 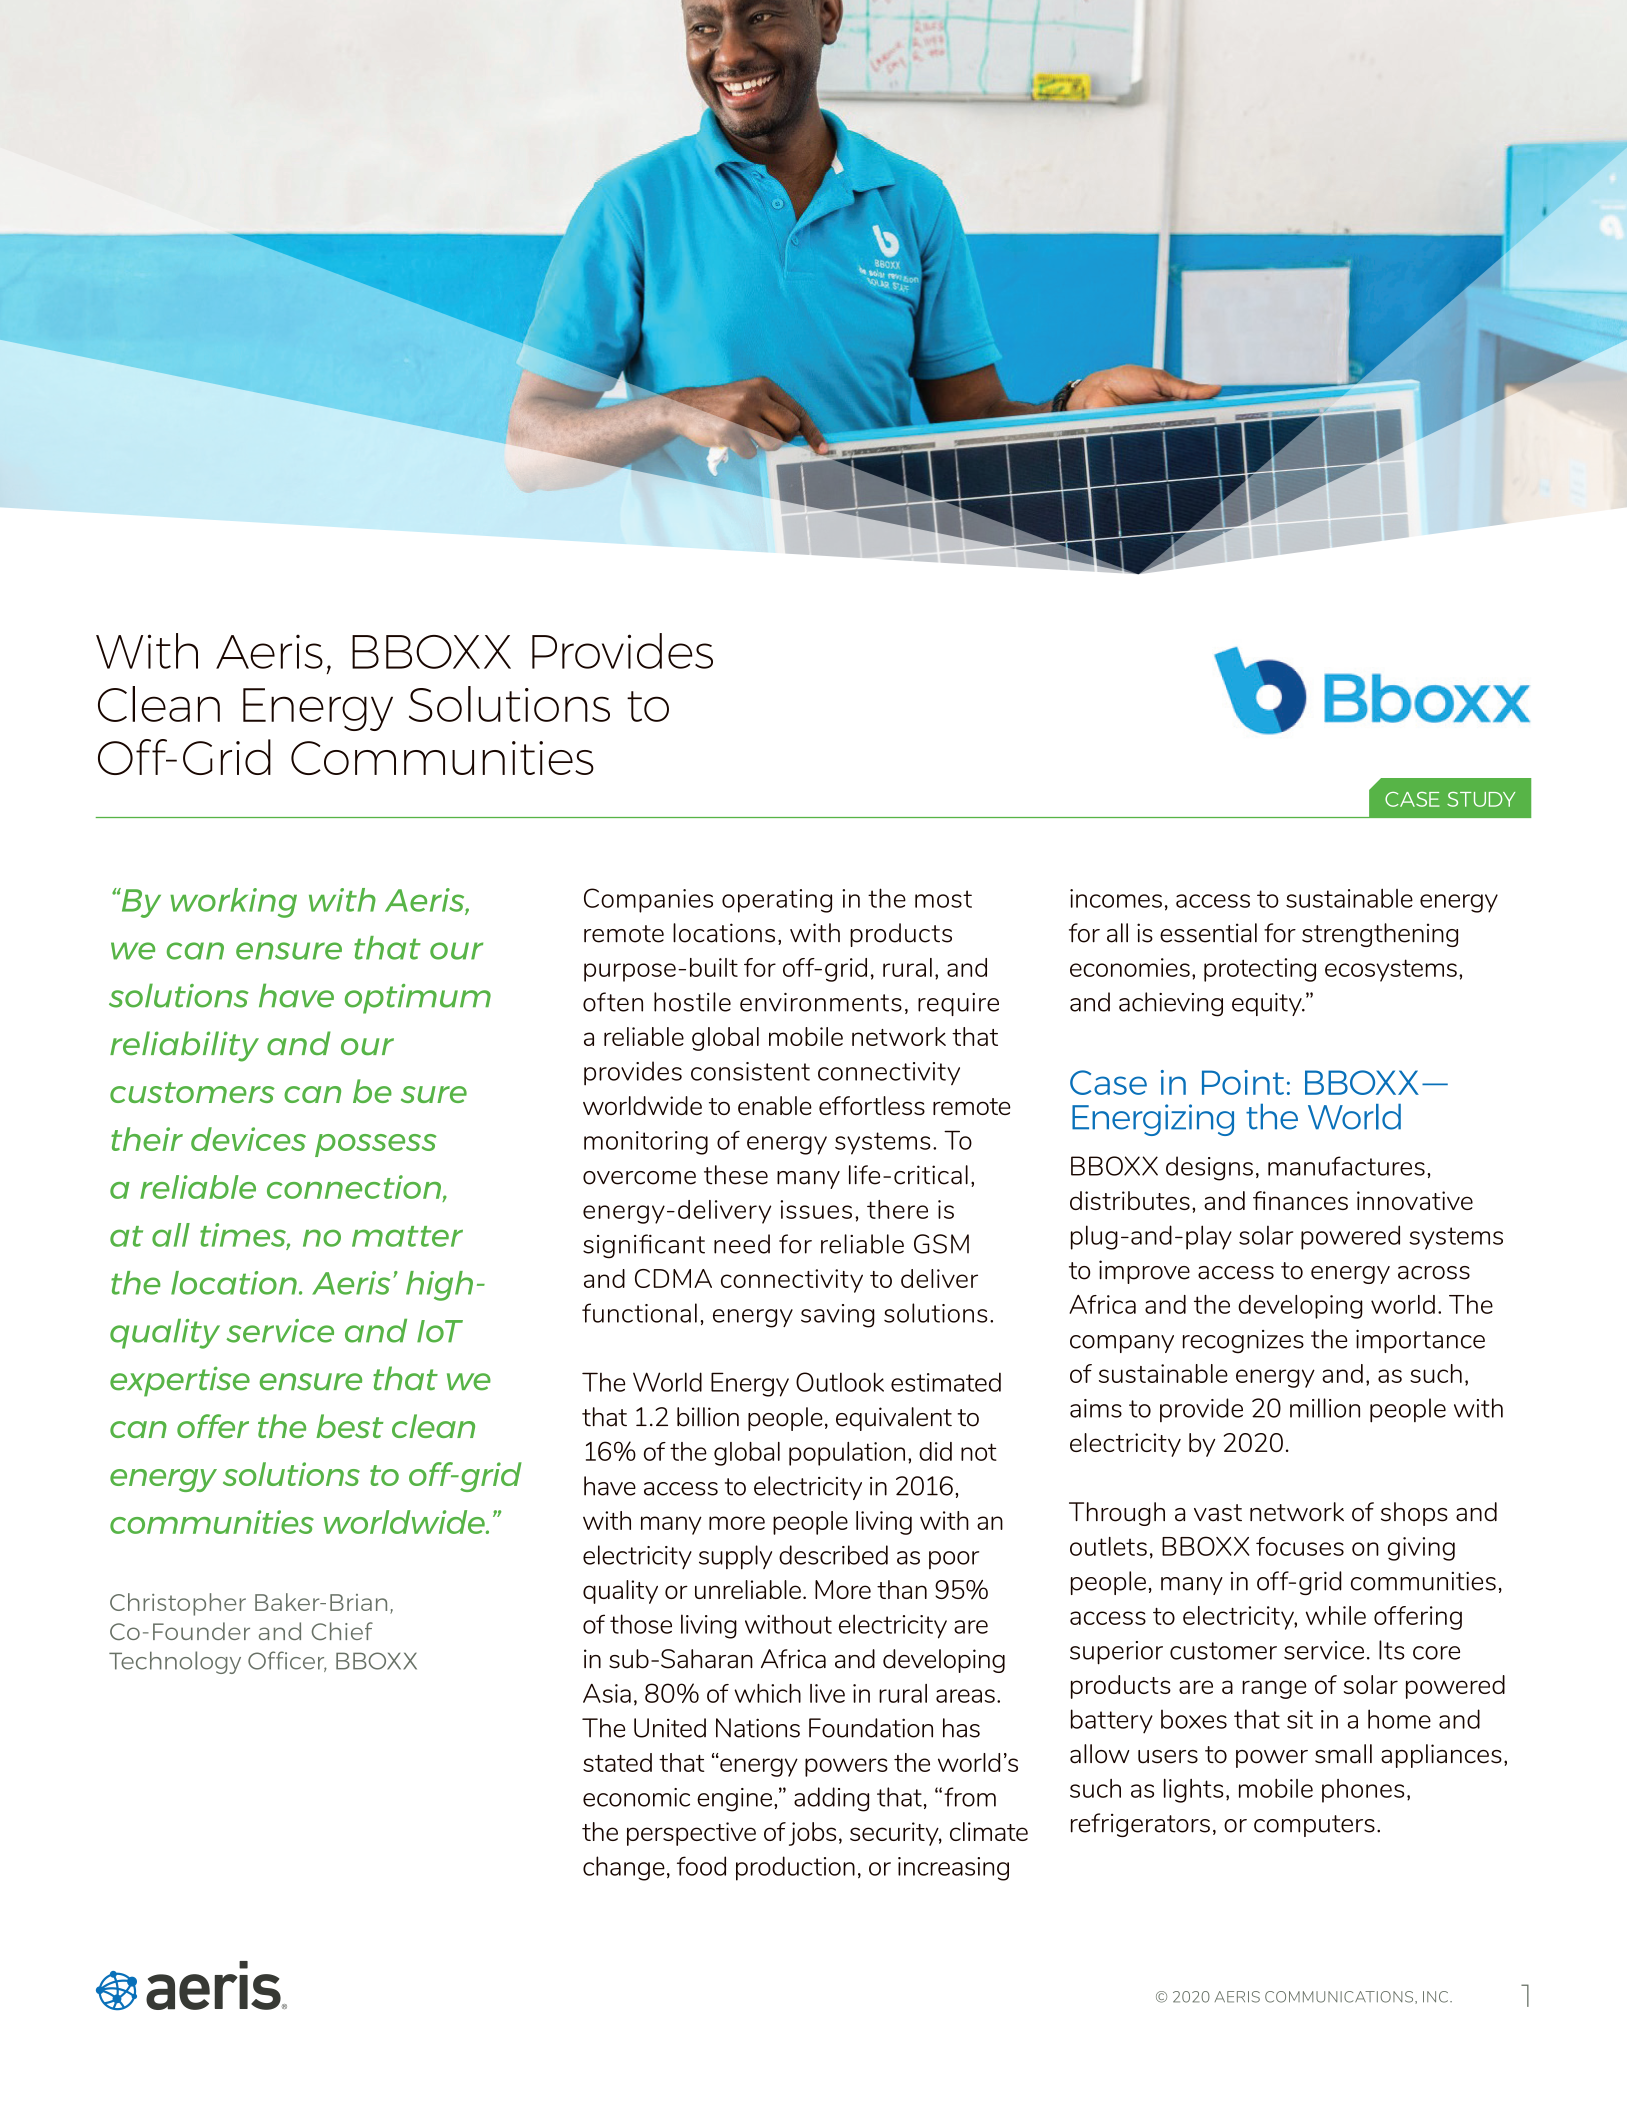 What do you see at coordinates (233, 903) in the page?
I see `working` at bounding box center [233, 903].
